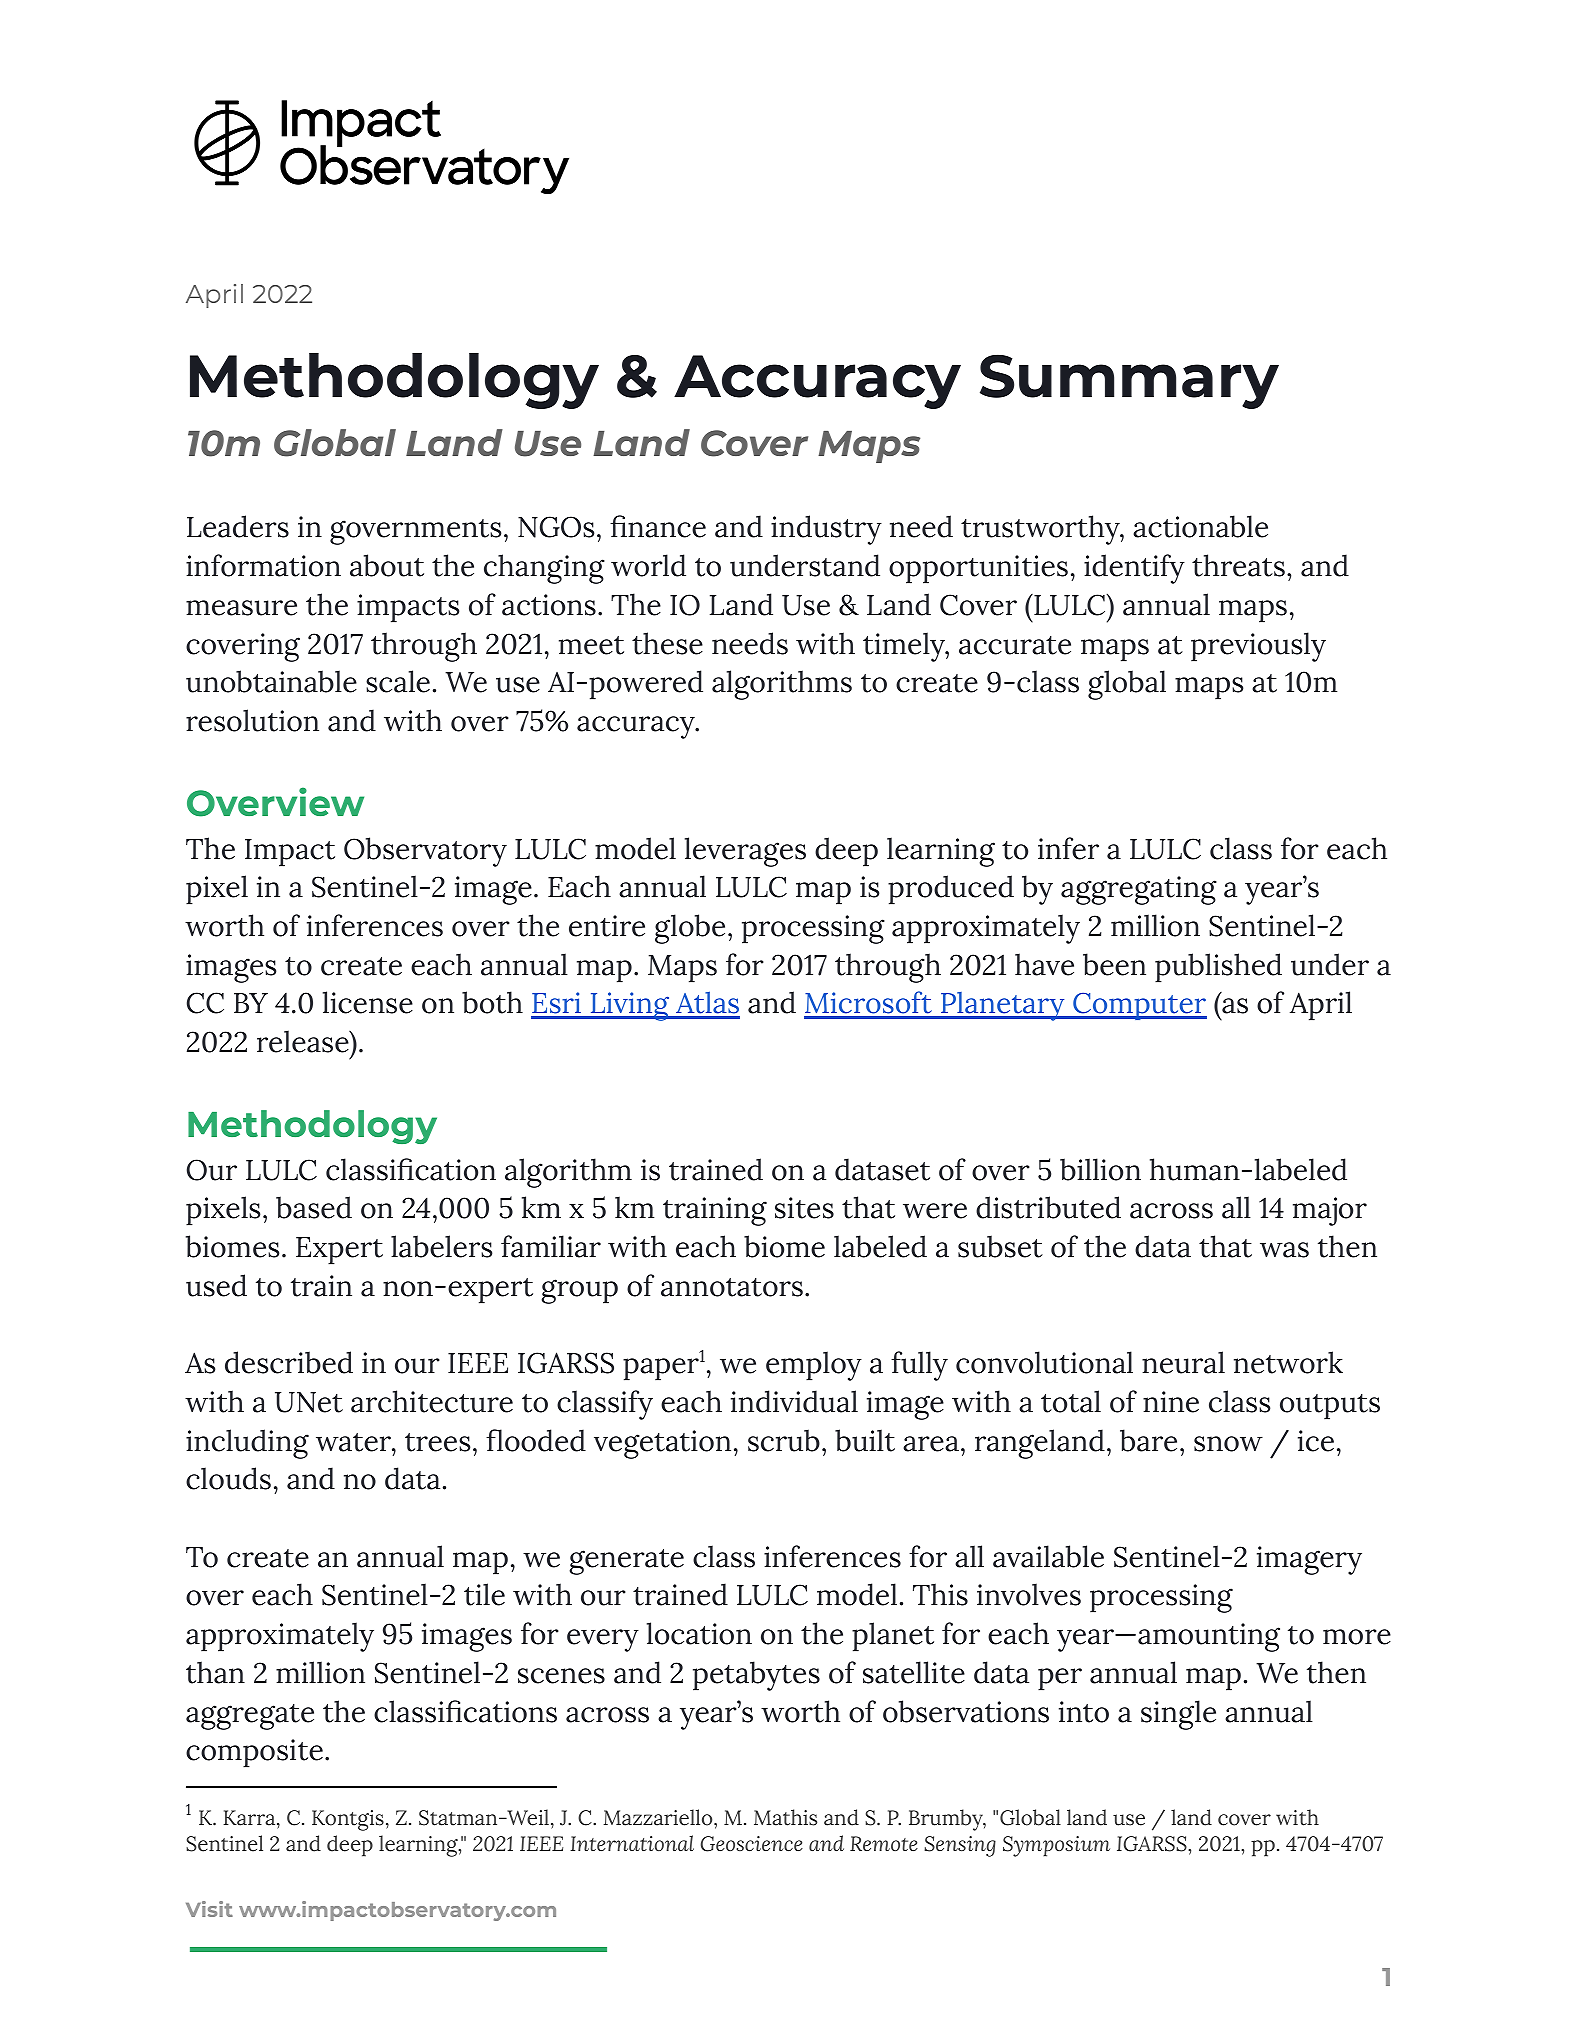  What do you see at coordinates (1129, 381) in the screenshot?
I see `Summary` at bounding box center [1129, 381].
